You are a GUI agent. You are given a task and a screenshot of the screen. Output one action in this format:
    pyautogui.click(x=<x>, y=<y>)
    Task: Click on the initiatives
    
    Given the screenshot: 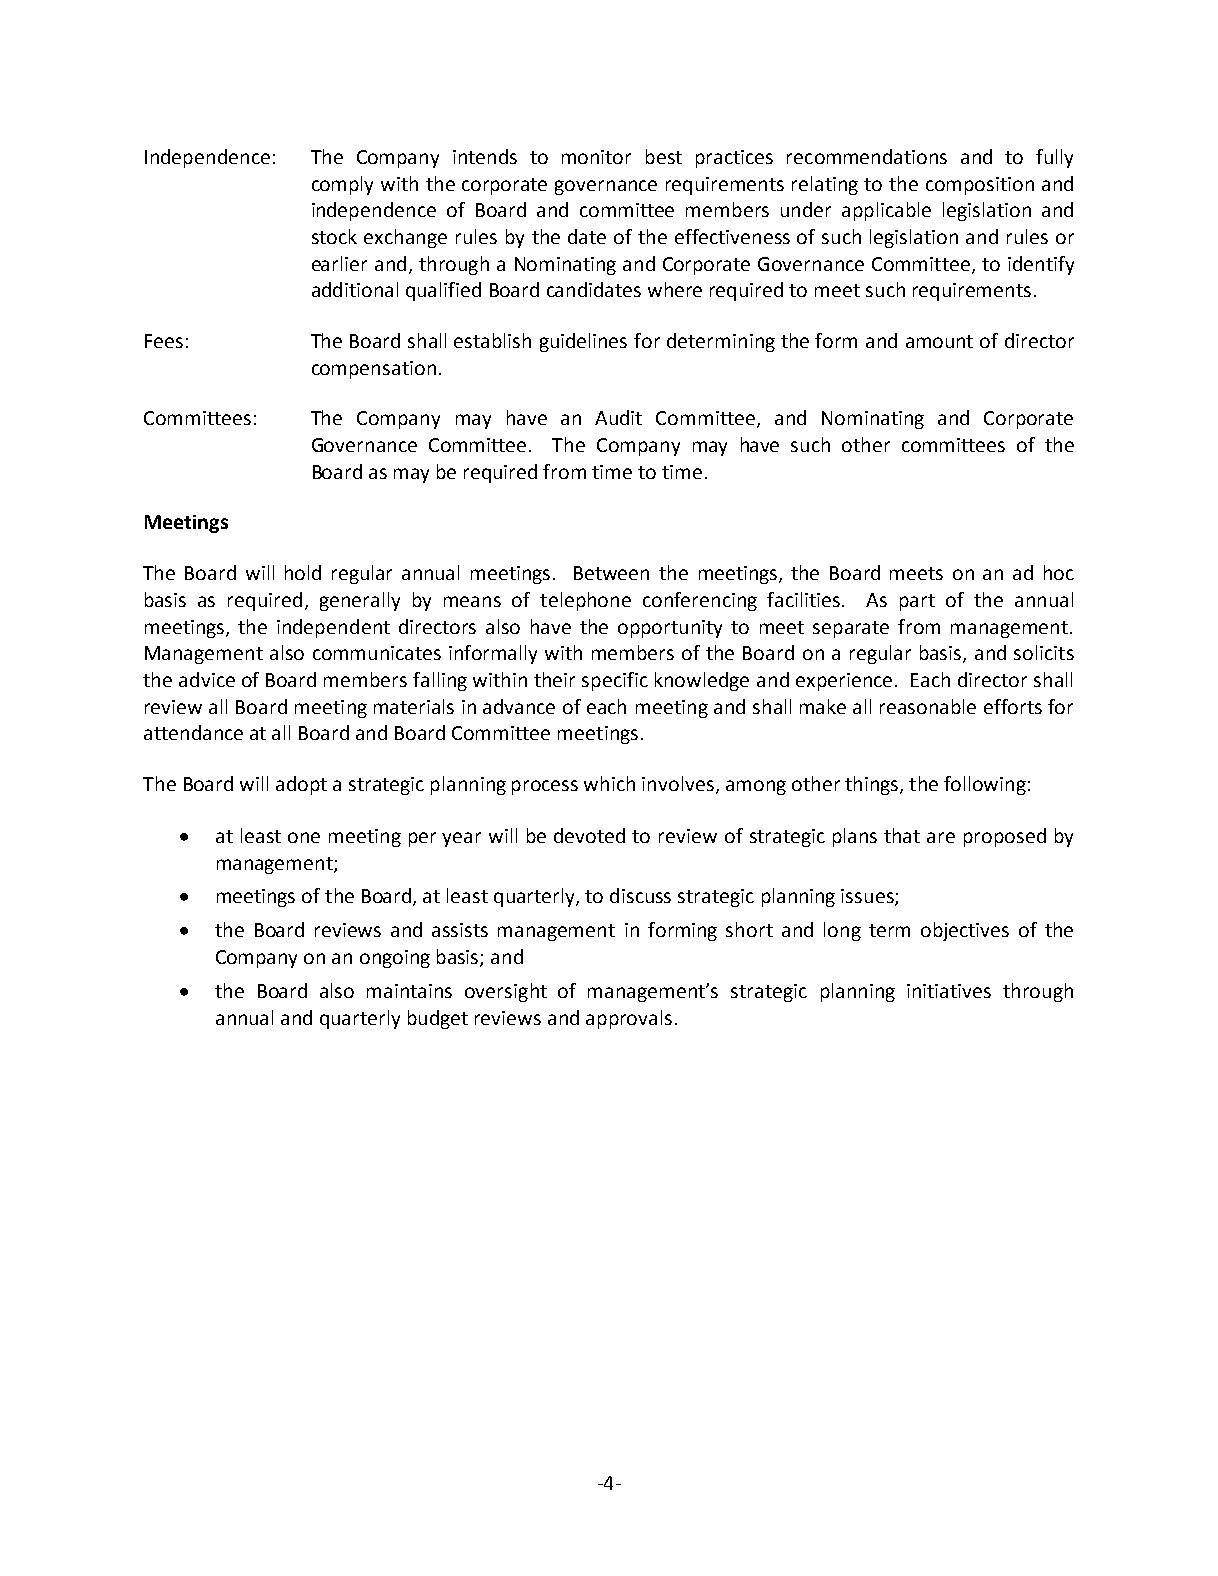 What is the action you would take?
    pyautogui.click(x=949, y=991)
